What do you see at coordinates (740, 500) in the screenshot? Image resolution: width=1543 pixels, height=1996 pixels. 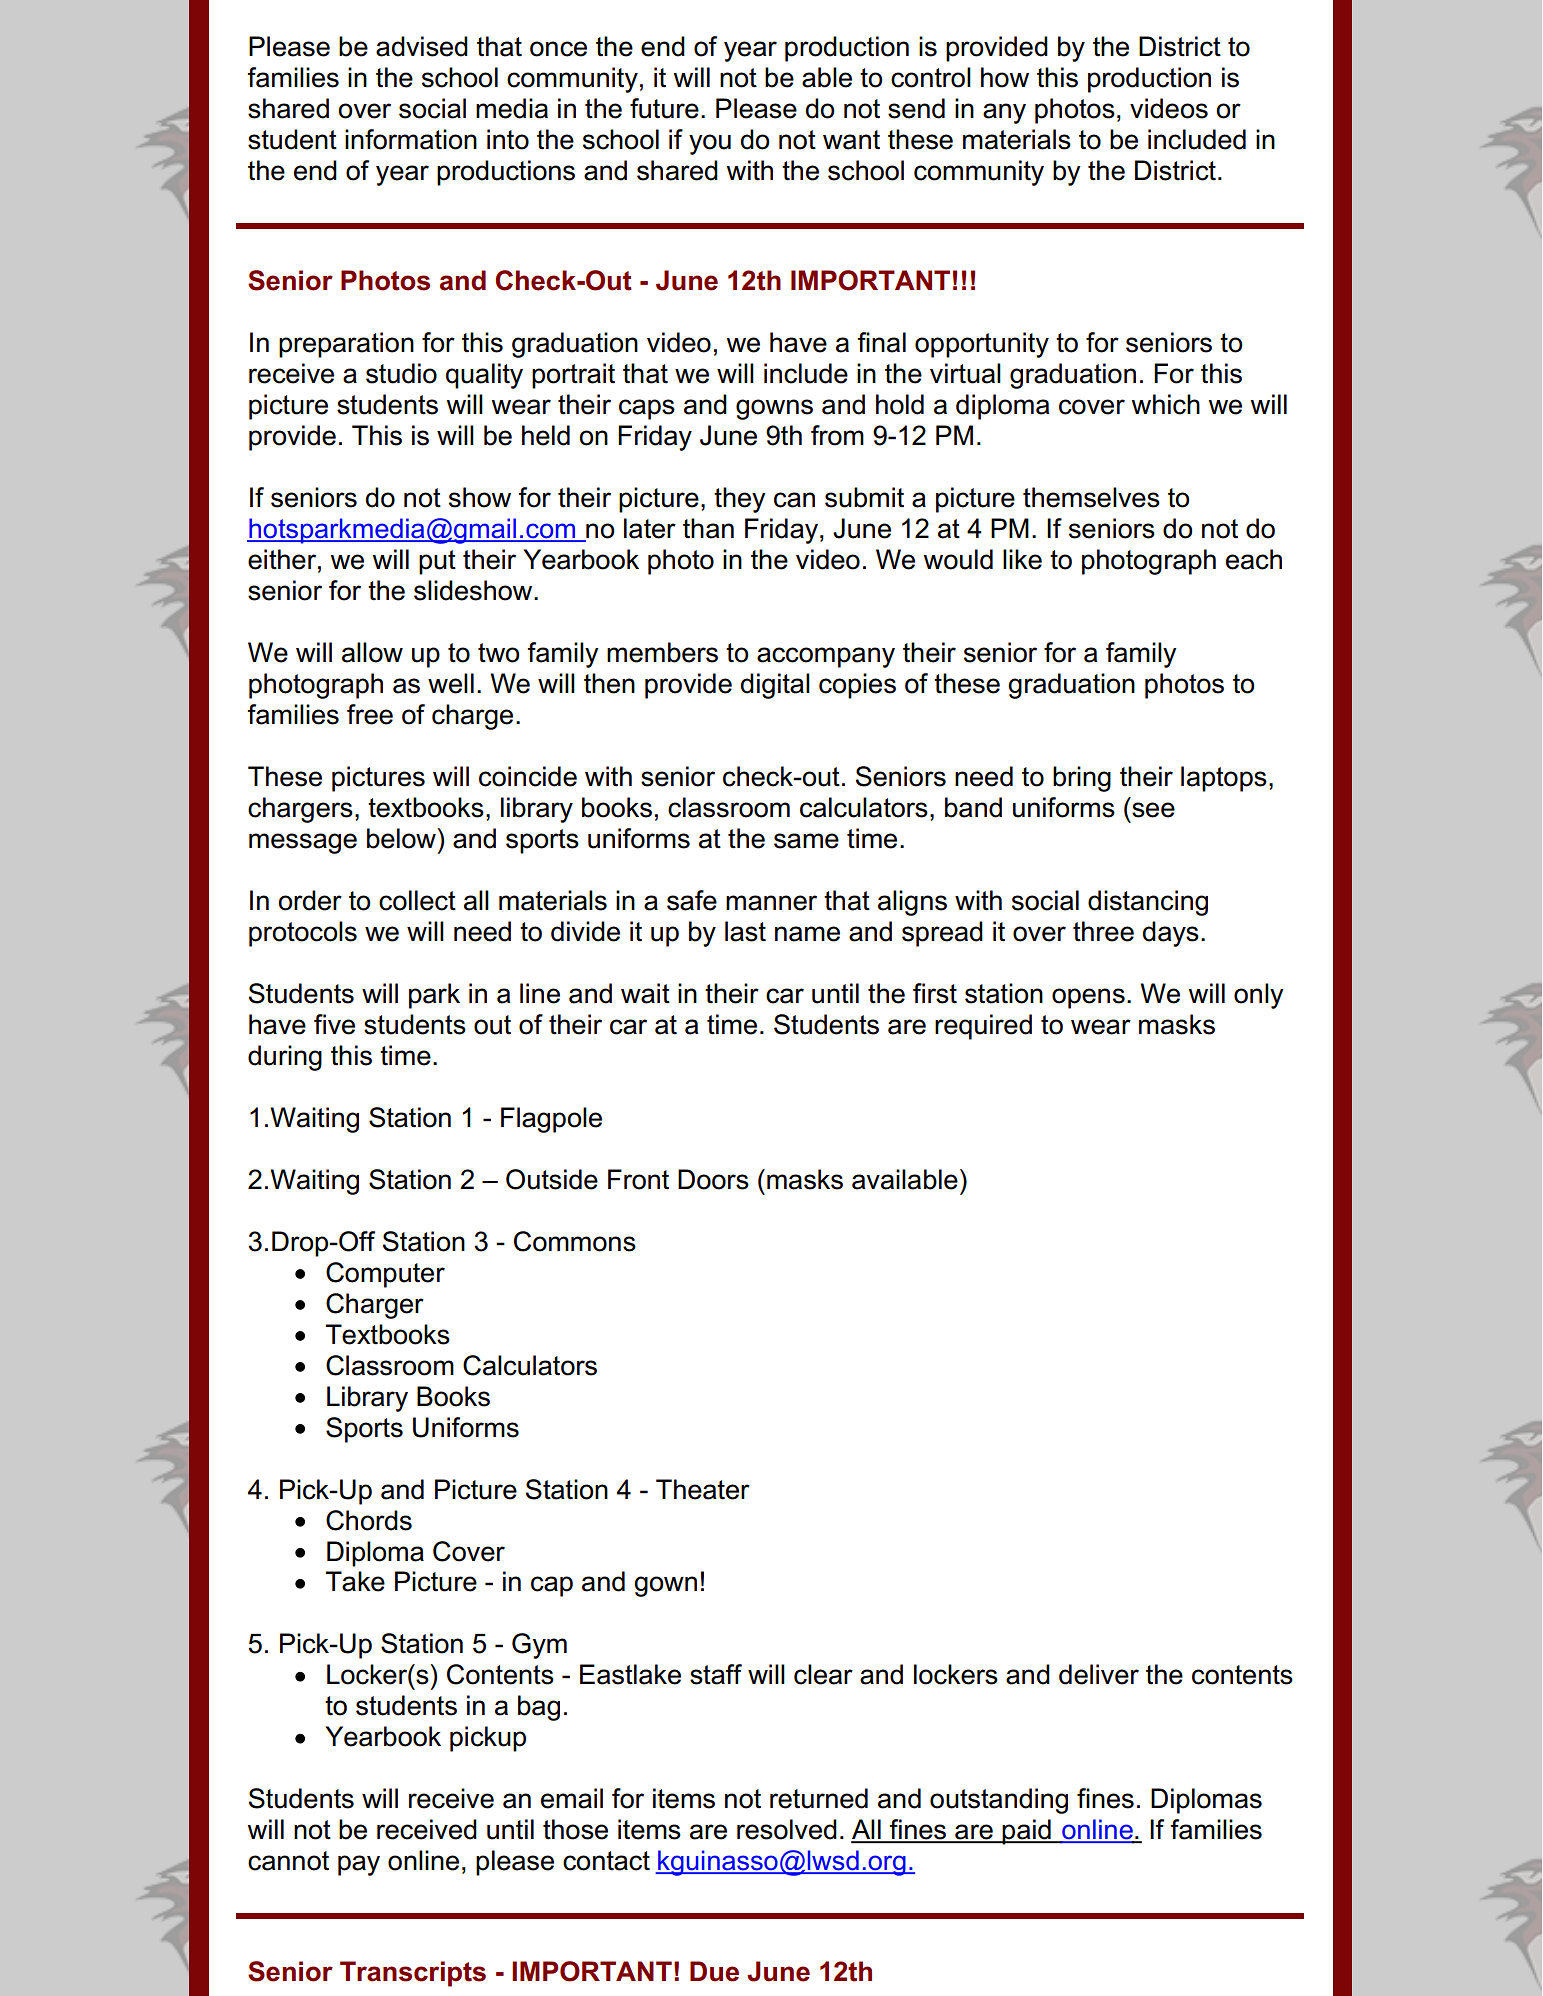 I see `they` at bounding box center [740, 500].
